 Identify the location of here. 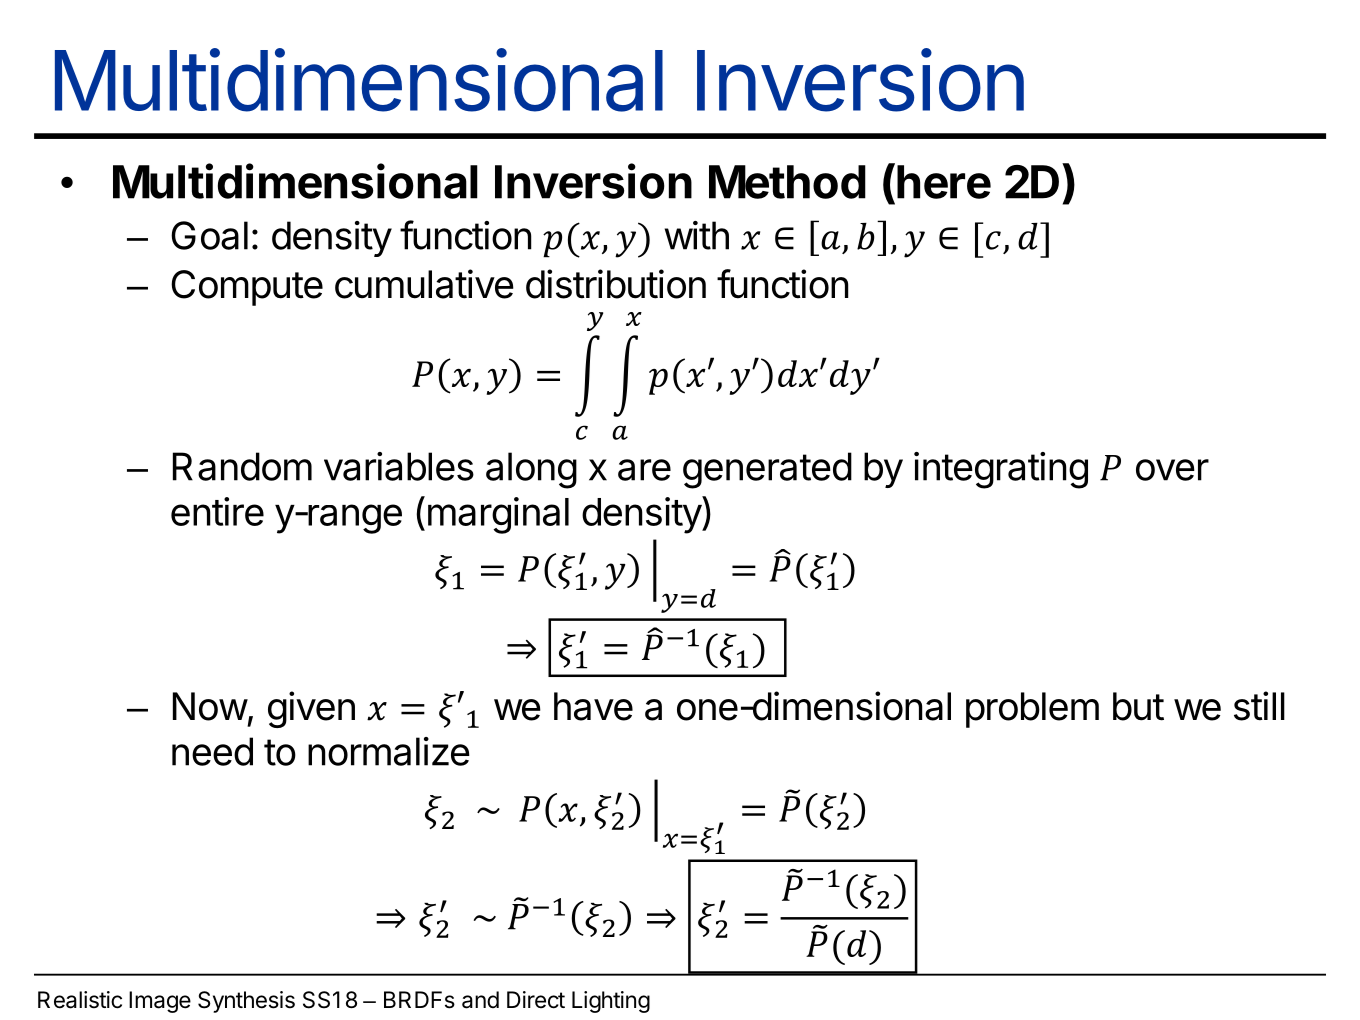
(944, 182).
